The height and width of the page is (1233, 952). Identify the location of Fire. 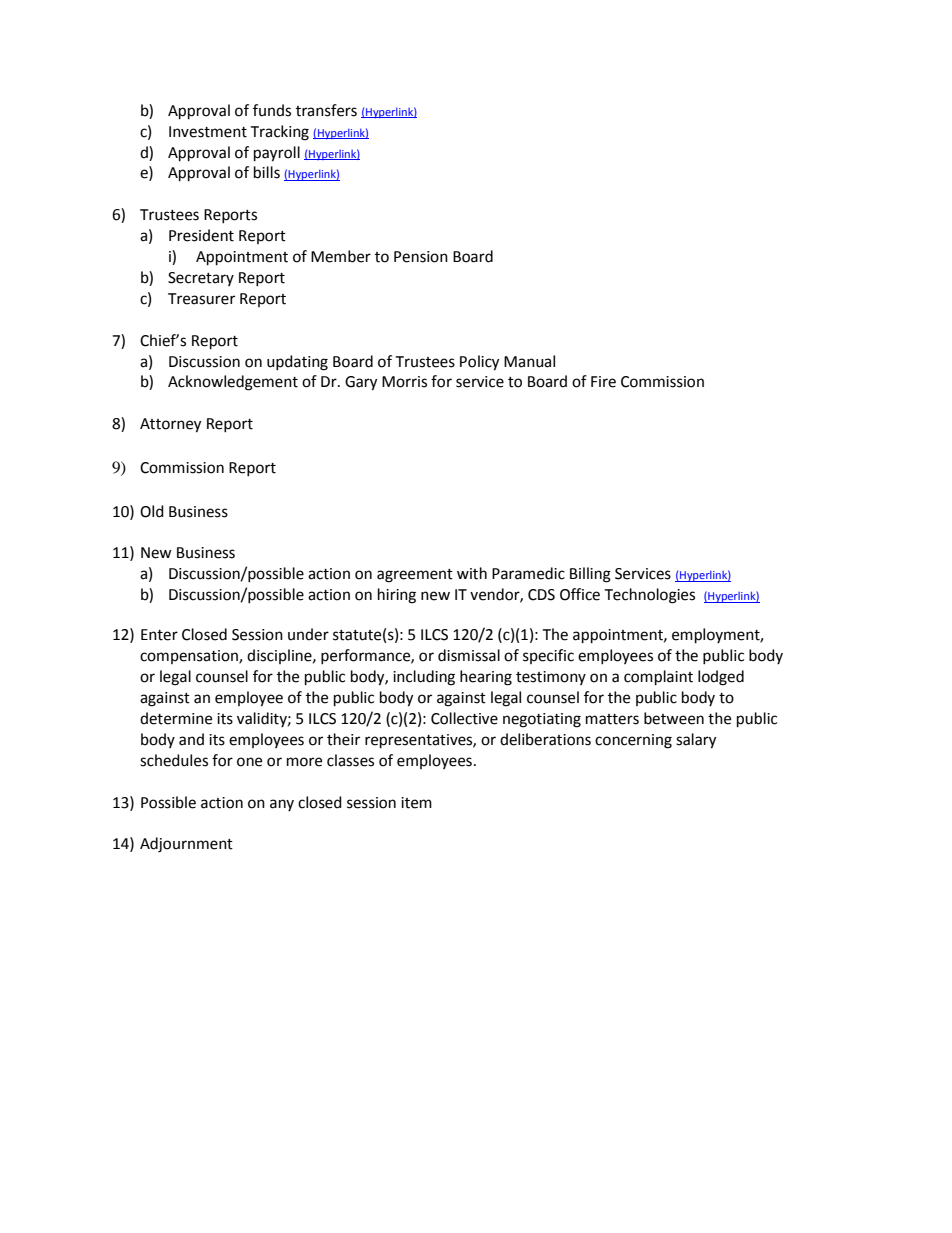
(603, 382).
